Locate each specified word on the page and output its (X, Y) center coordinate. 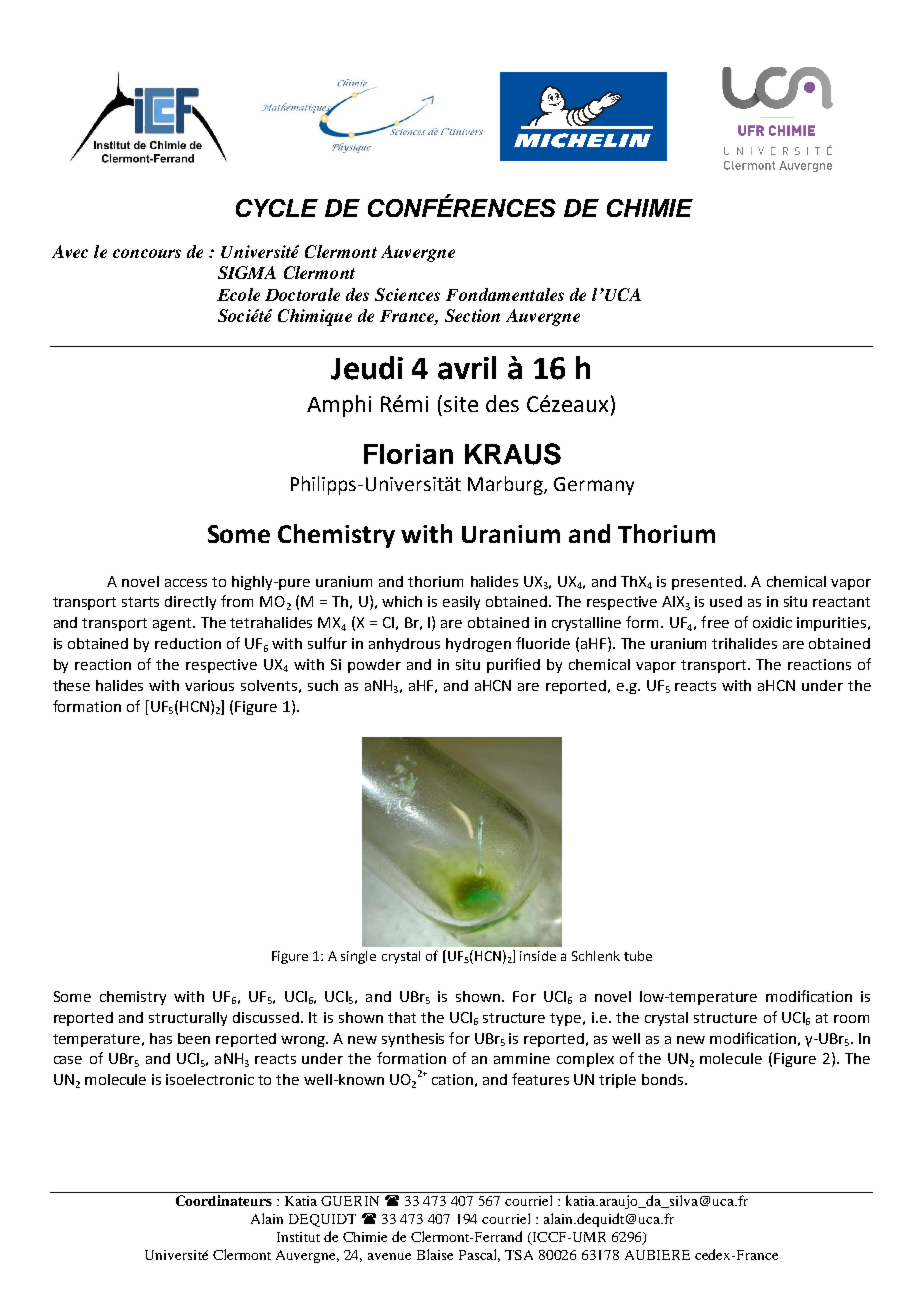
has (161, 1038)
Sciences (407, 294)
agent (173, 624)
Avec (70, 251)
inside (538, 956)
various (209, 685)
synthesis (413, 1040)
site (461, 404)
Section (472, 315)
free (715, 622)
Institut (298, 1237)
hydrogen (478, 645)
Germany (594, 486)
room (851, 1019)
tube (638, 956)
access (186, 583)
